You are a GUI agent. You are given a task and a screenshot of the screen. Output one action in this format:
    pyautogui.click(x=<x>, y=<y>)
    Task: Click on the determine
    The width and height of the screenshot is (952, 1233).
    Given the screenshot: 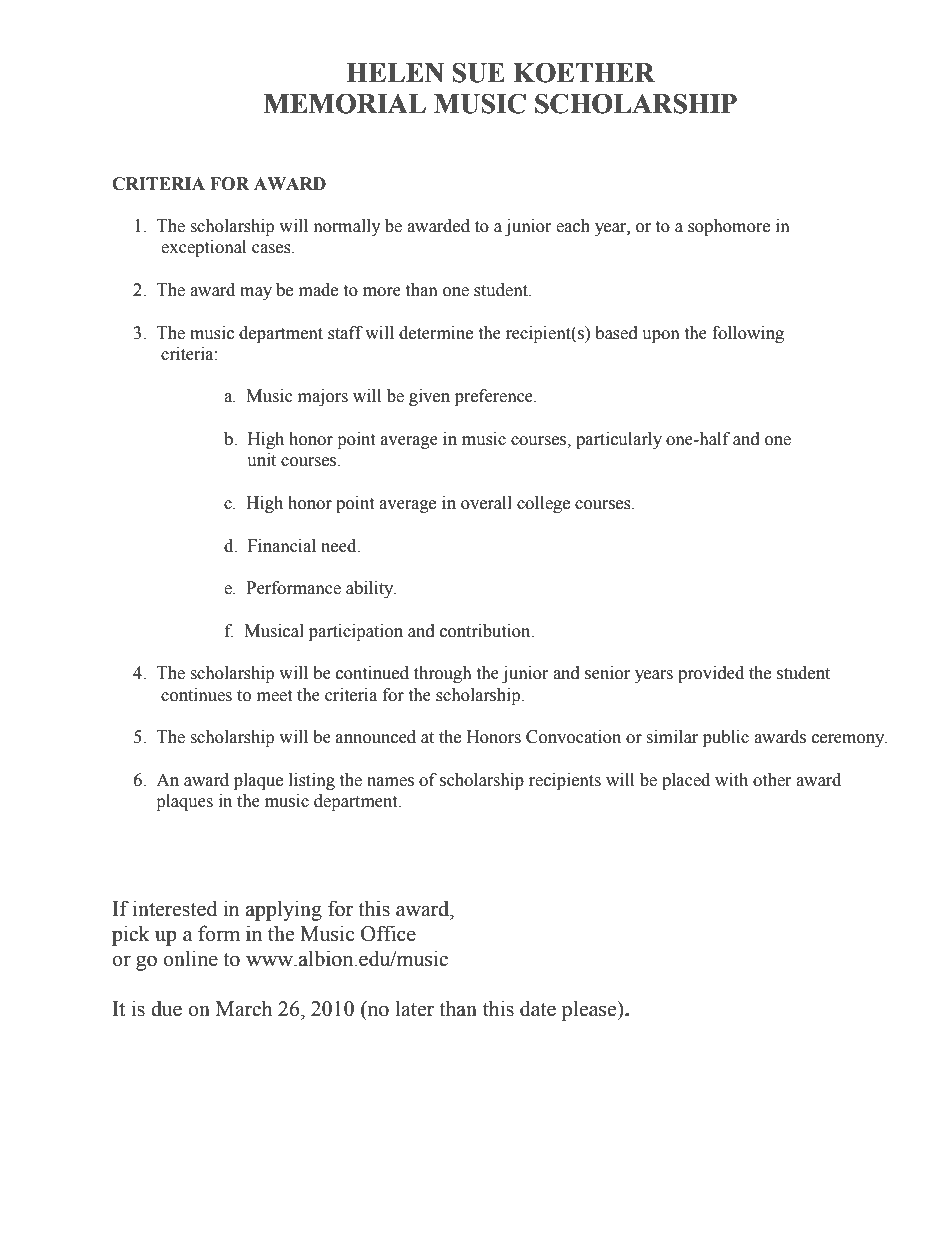 What is the action you would take?
    pyautogui.click(x=436, y=333)
